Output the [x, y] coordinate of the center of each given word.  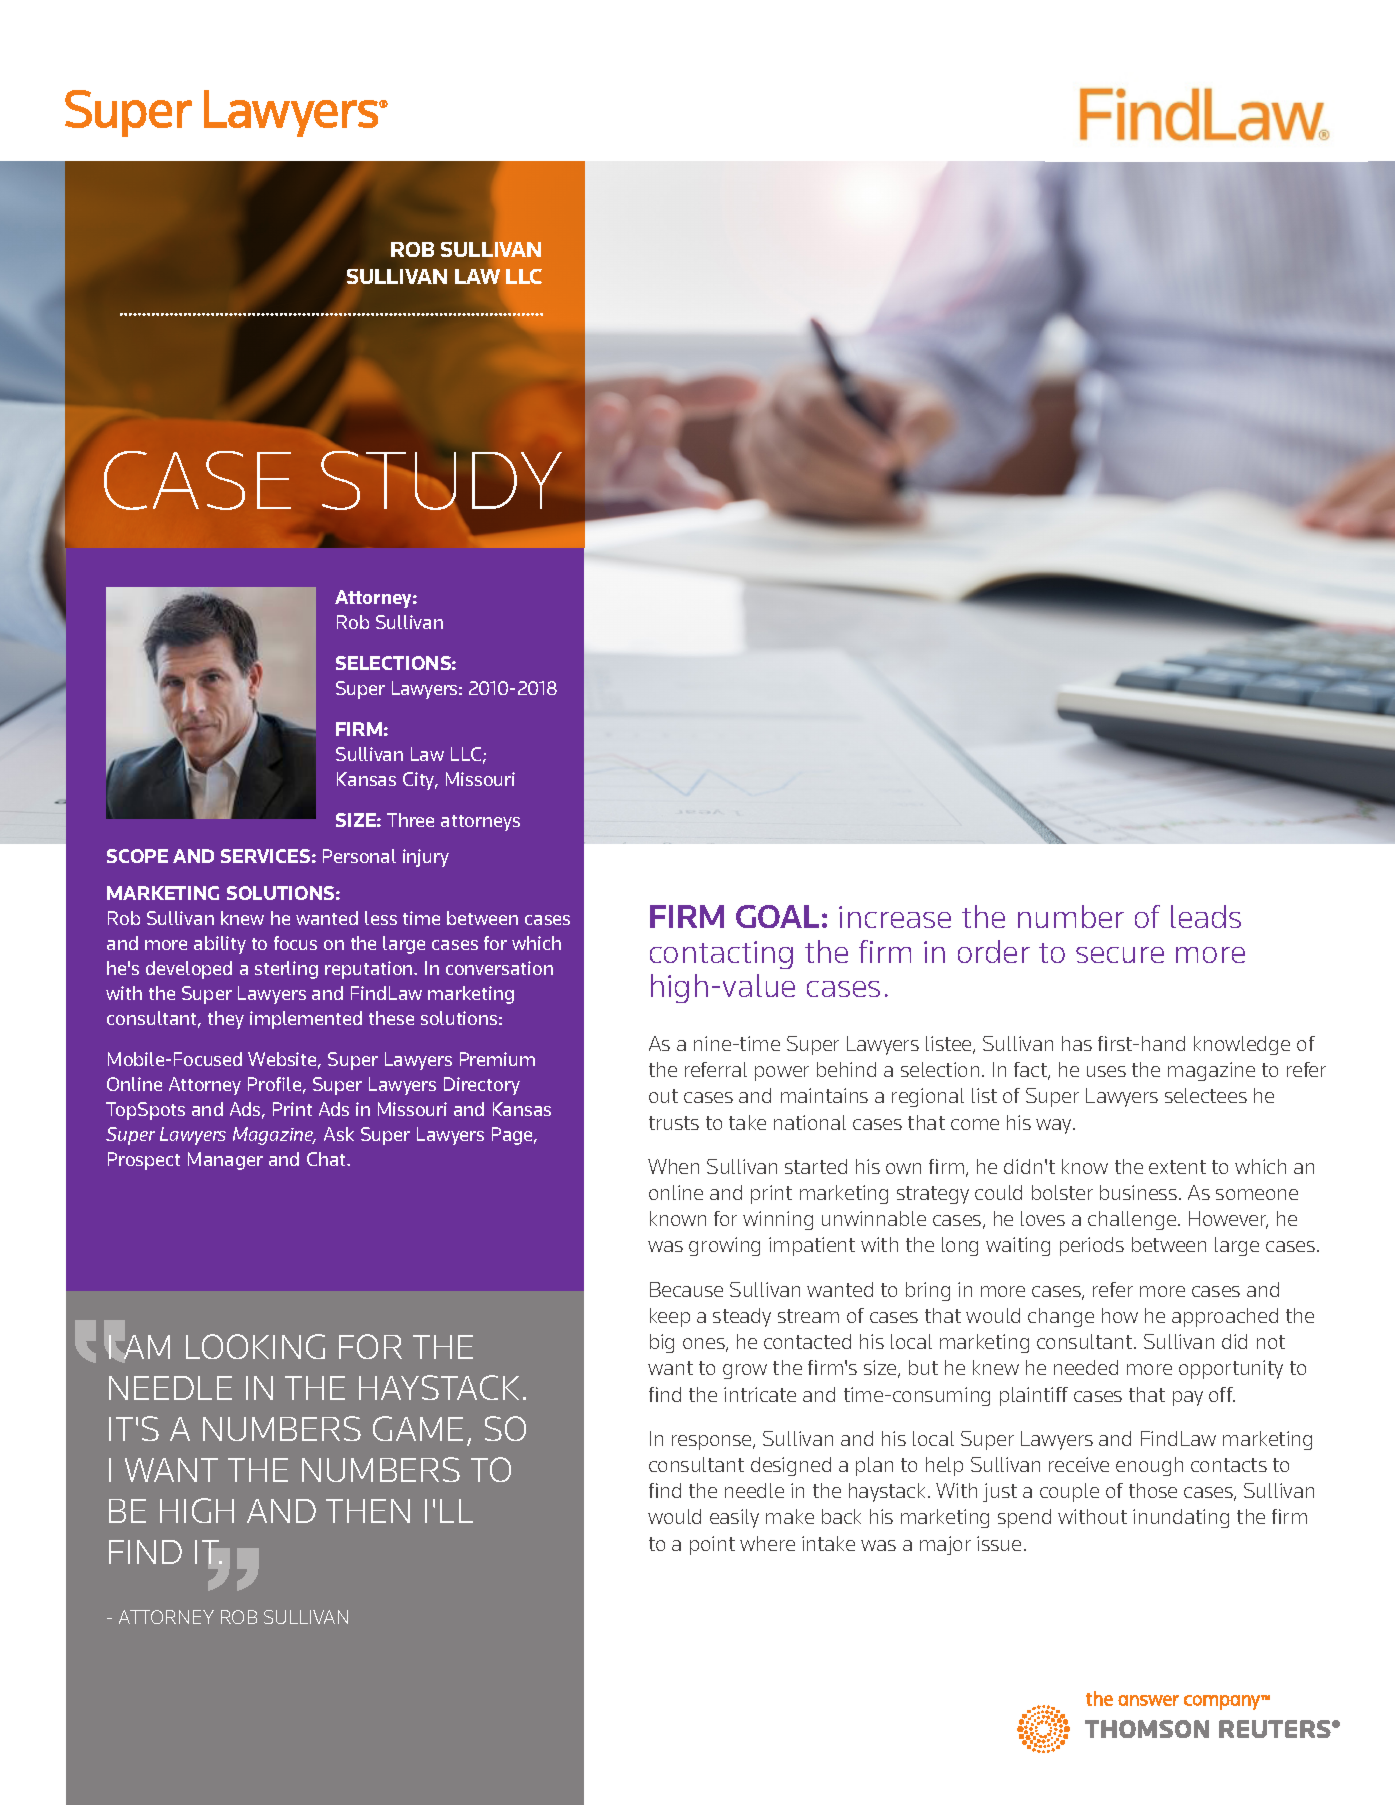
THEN [368, 1511]
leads [1206, 916]
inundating [1181, 1518]
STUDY [441, 480]
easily [734, 1518]
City [420, 781]
